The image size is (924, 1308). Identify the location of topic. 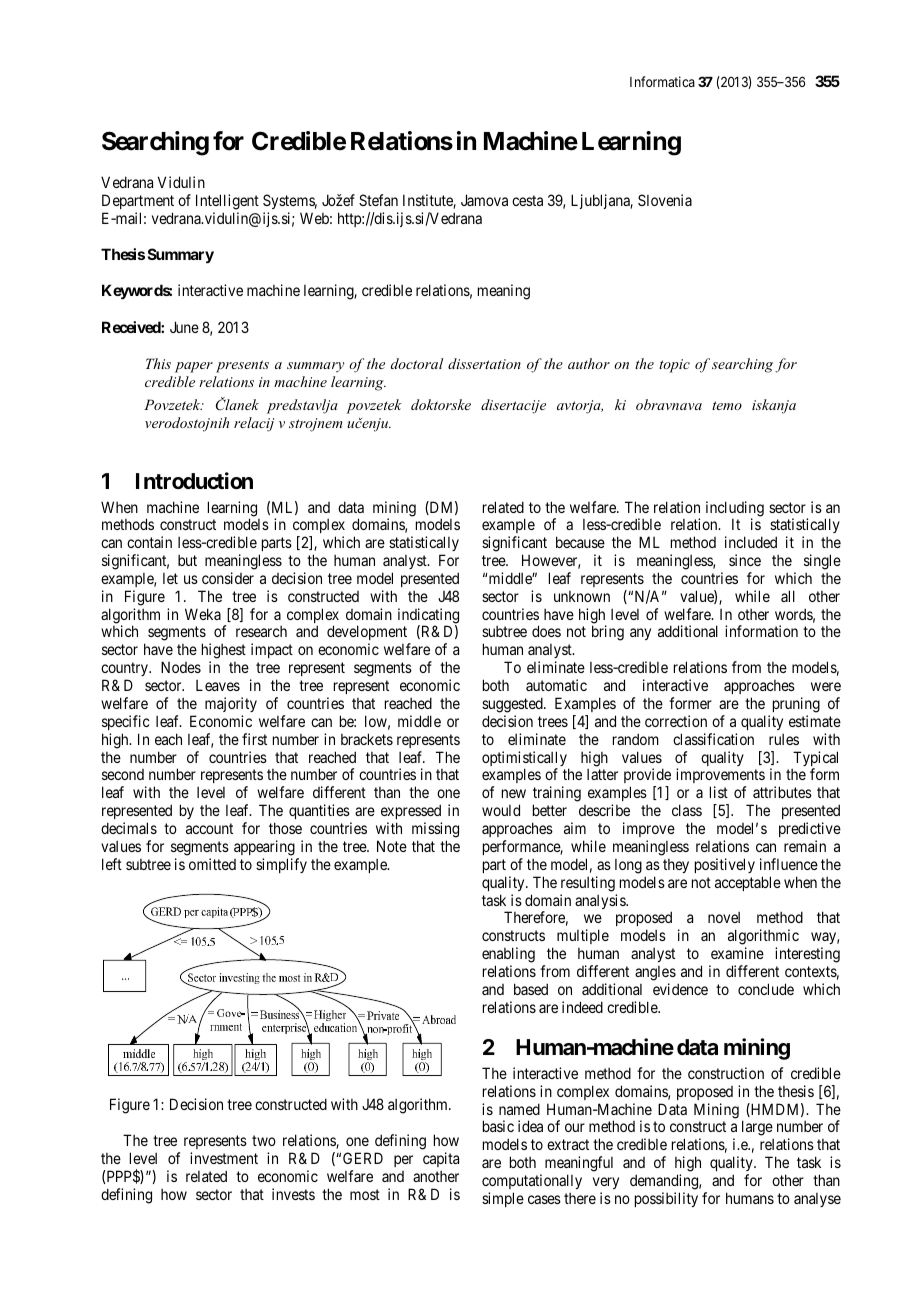
(674, 366).
